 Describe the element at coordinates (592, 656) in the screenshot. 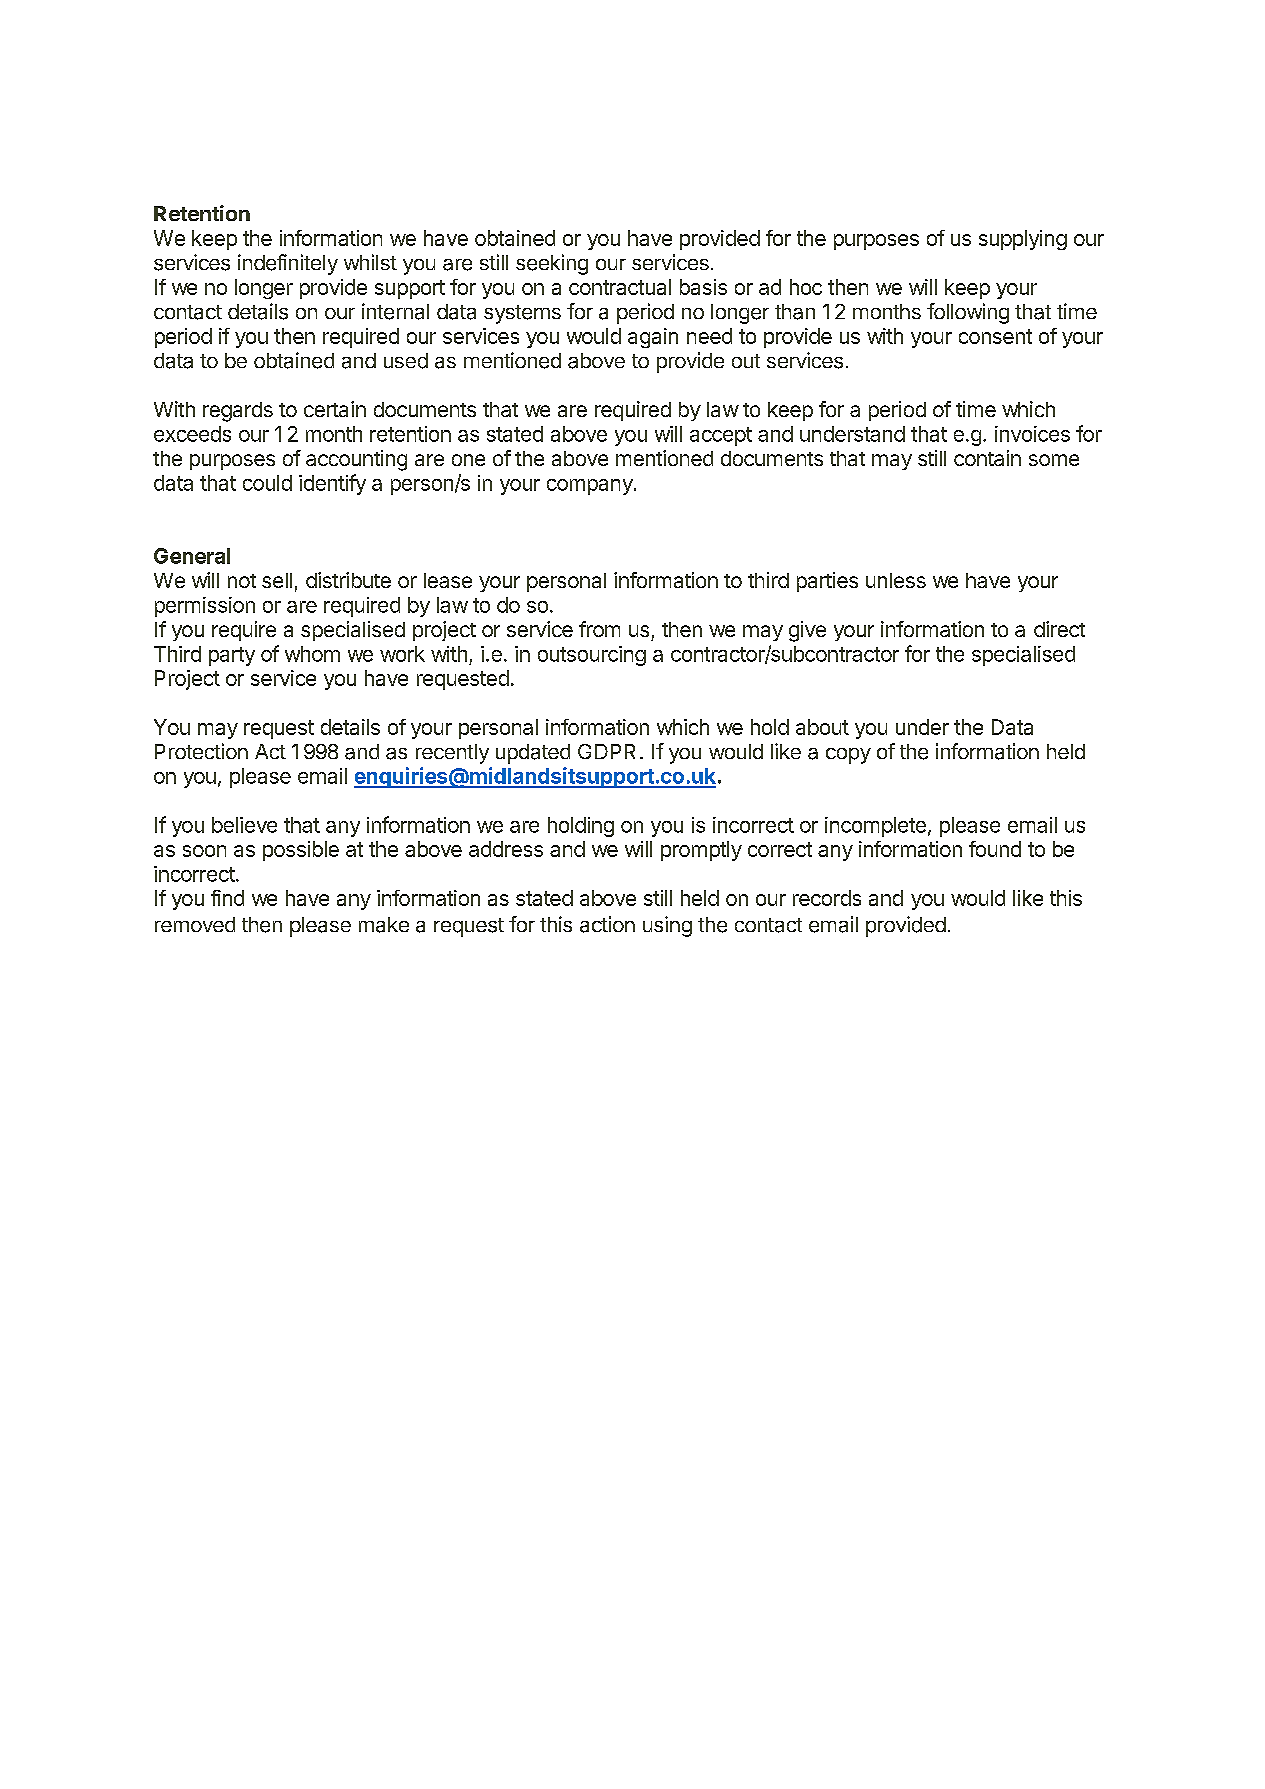

I see `outsourcing` at that location.
